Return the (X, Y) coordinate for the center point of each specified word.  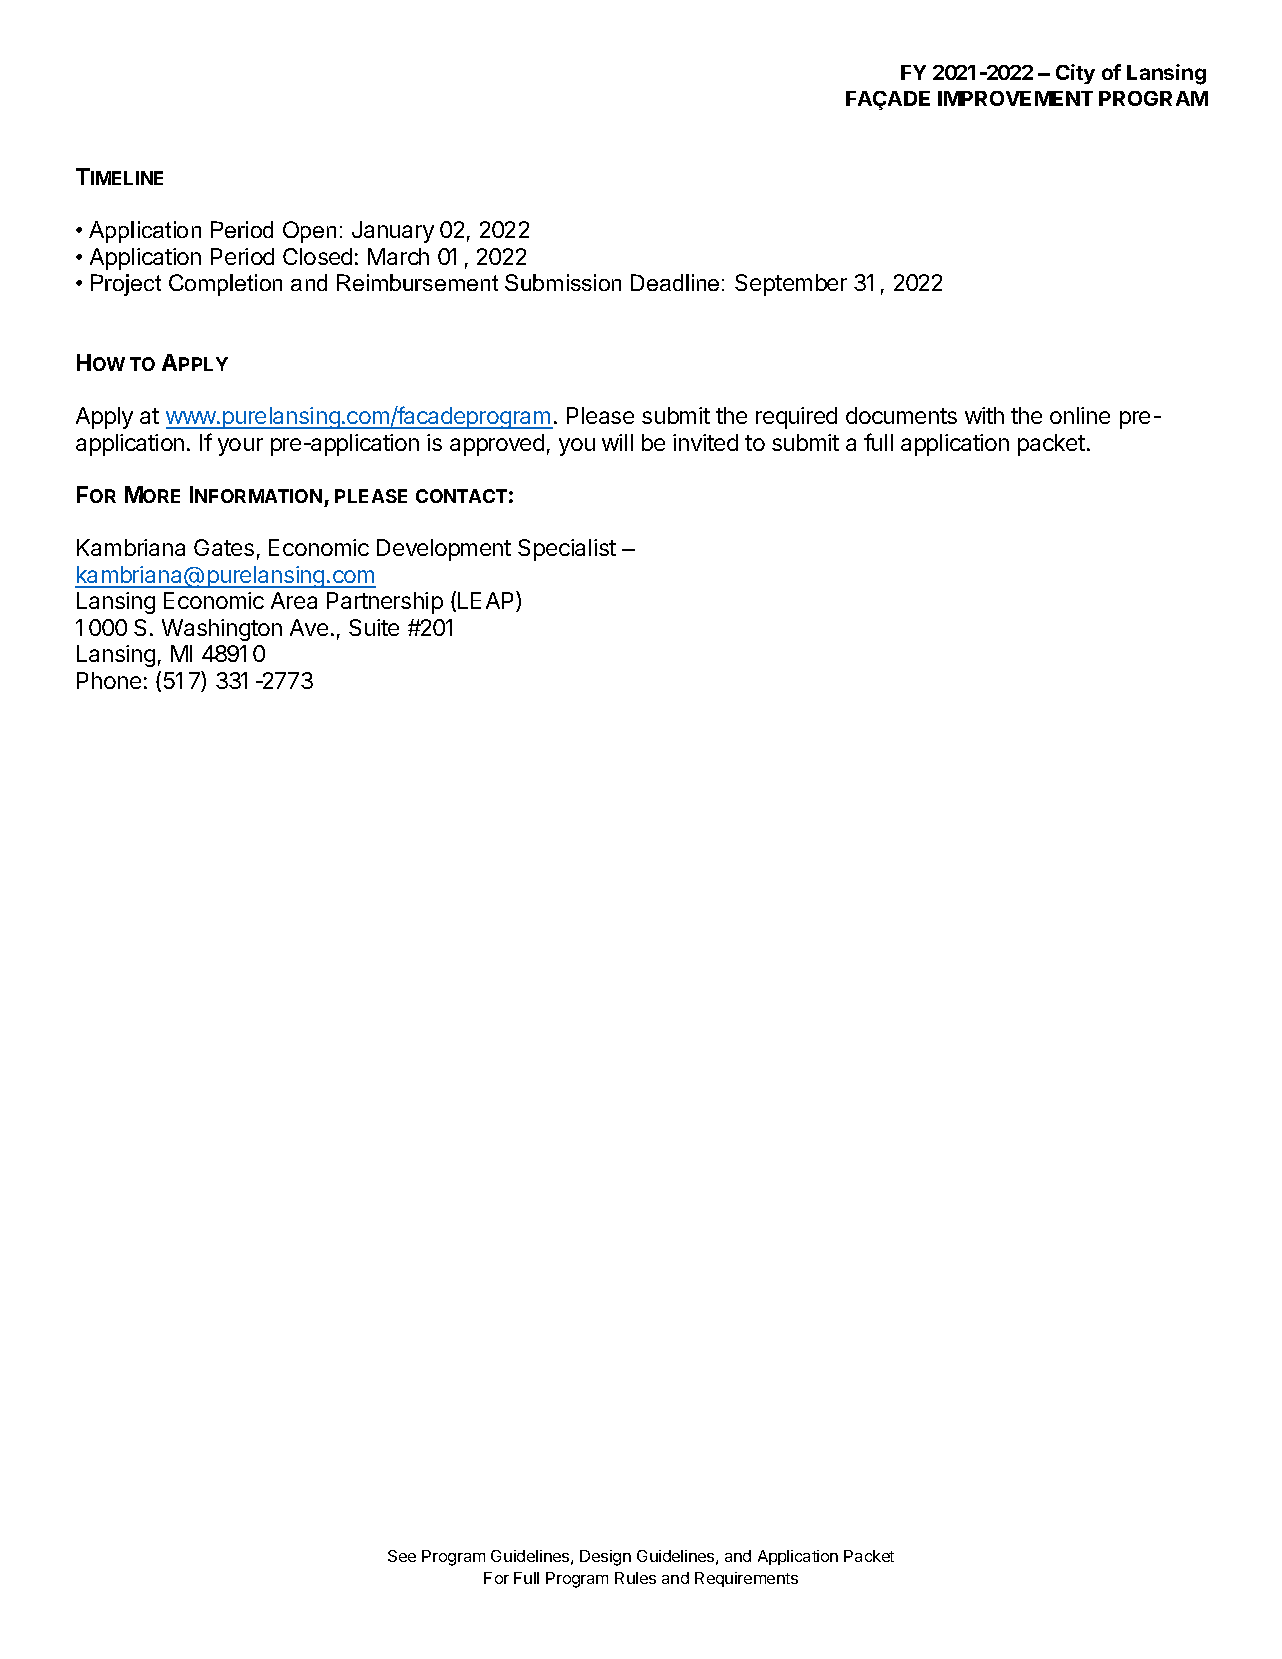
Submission (563, 282)
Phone (109, 680)
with (984, 415)
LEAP (487, 601)
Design (605, 1558)
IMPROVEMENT (1015, 98)
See (402, 1556)
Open (309, 232)
